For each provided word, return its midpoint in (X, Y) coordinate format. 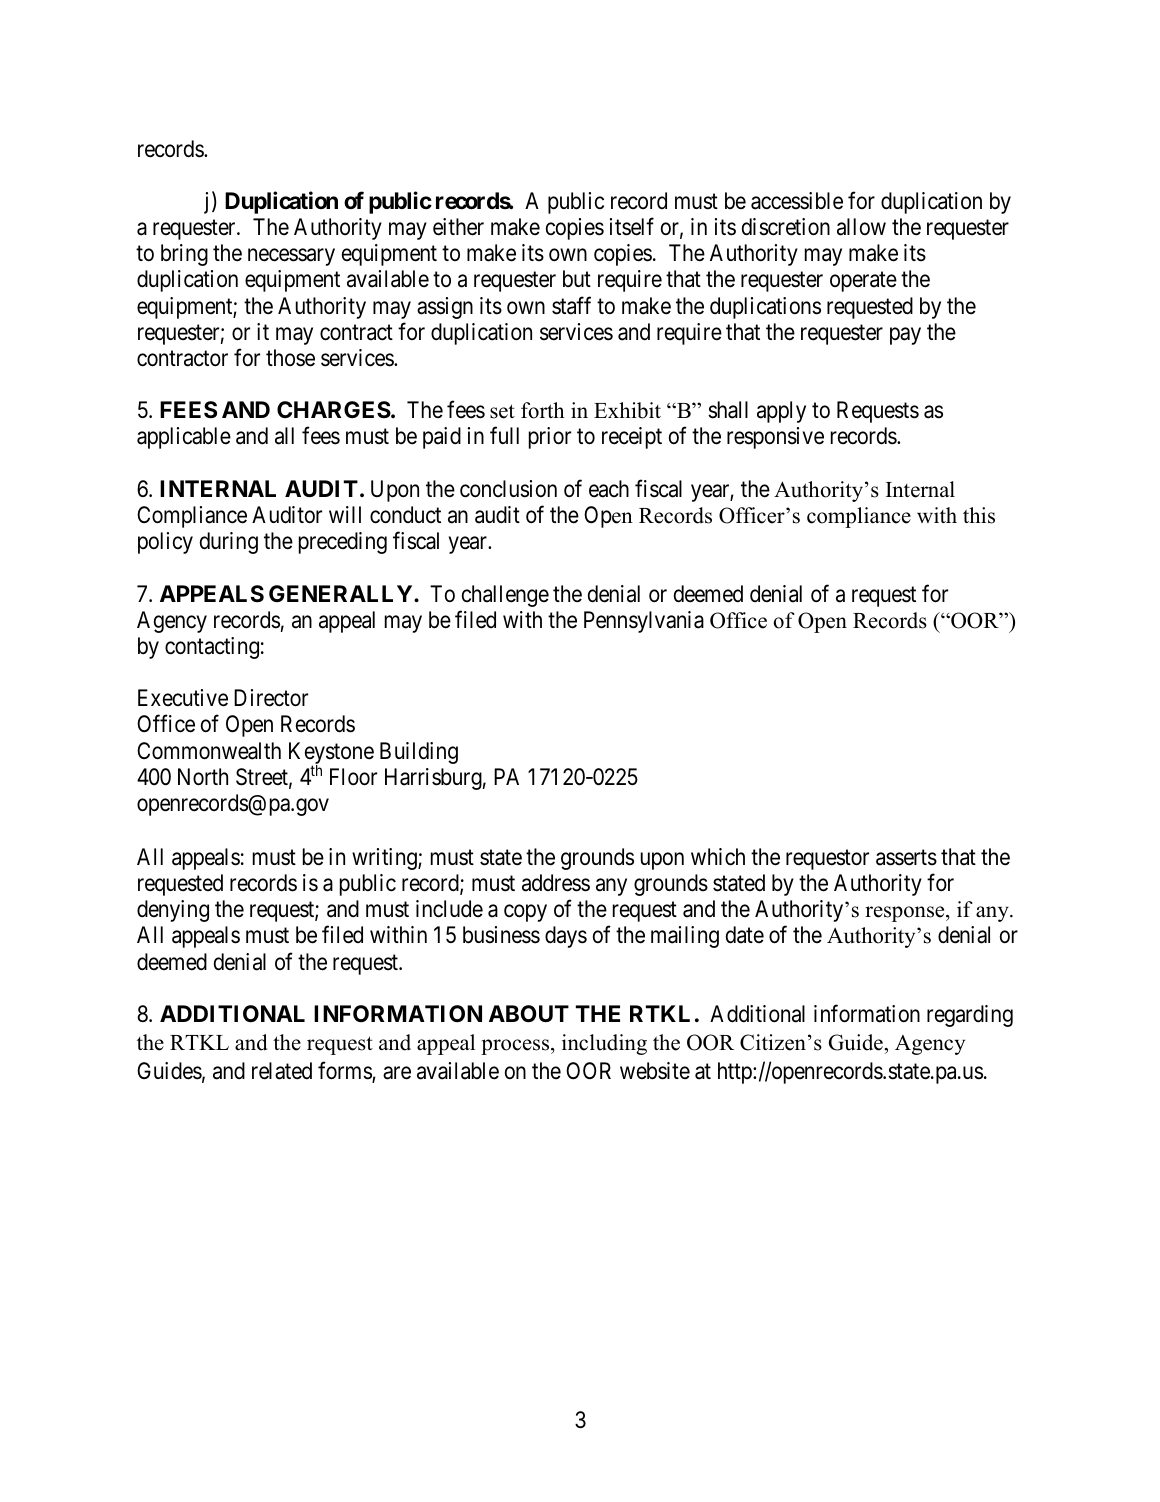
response (906, 914)
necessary (291, 257)
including (604, 1044)
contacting (212, 648)
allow (861, 227)
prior (550, 438)
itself (632, 227)
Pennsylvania (644, 622)
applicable (184, 438)
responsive (775, 438)
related (282, 1071)
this (979, 515)
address (556, 883)
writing (385, 859)
